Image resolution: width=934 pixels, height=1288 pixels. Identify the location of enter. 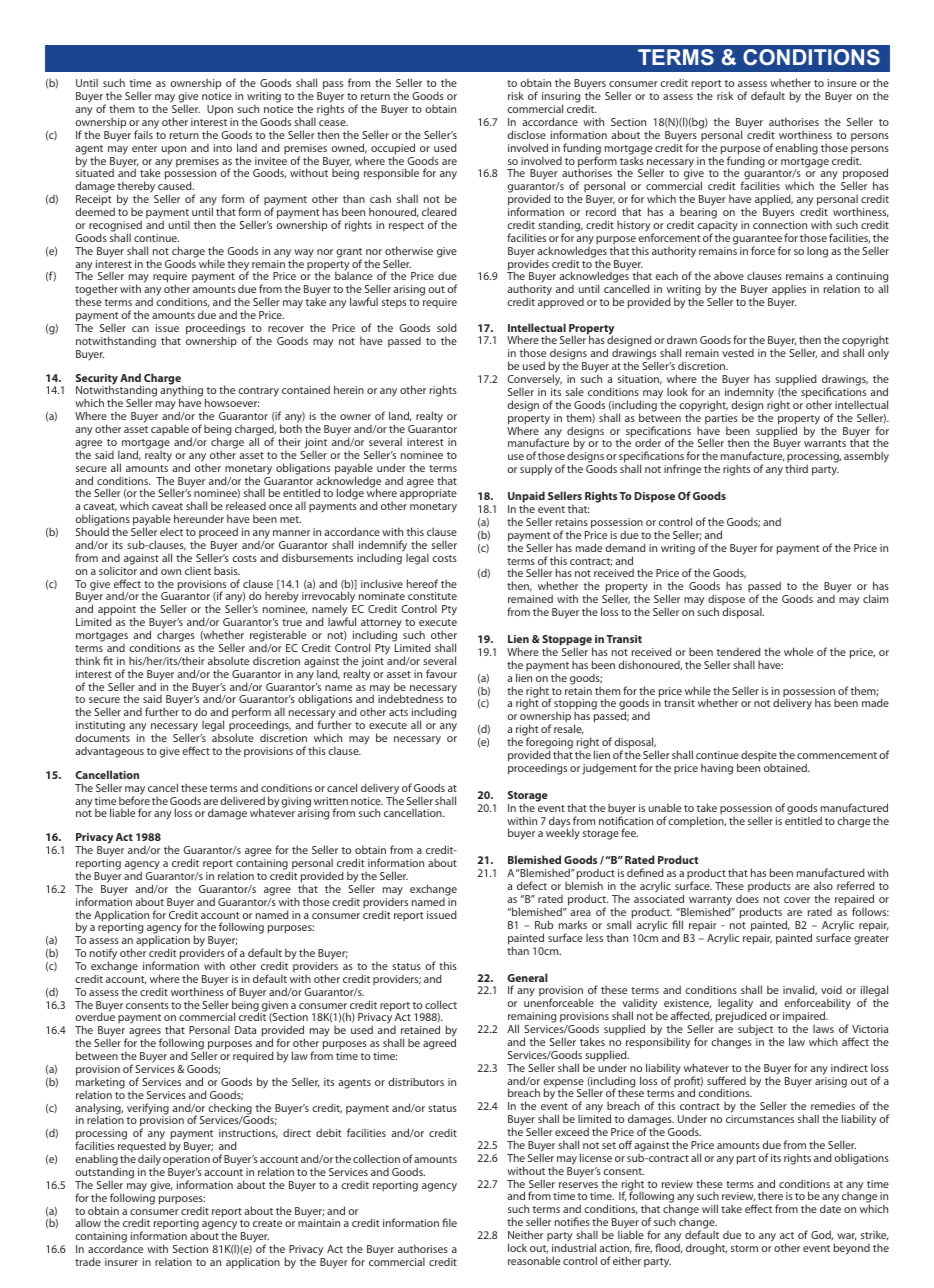
(144, 148).
